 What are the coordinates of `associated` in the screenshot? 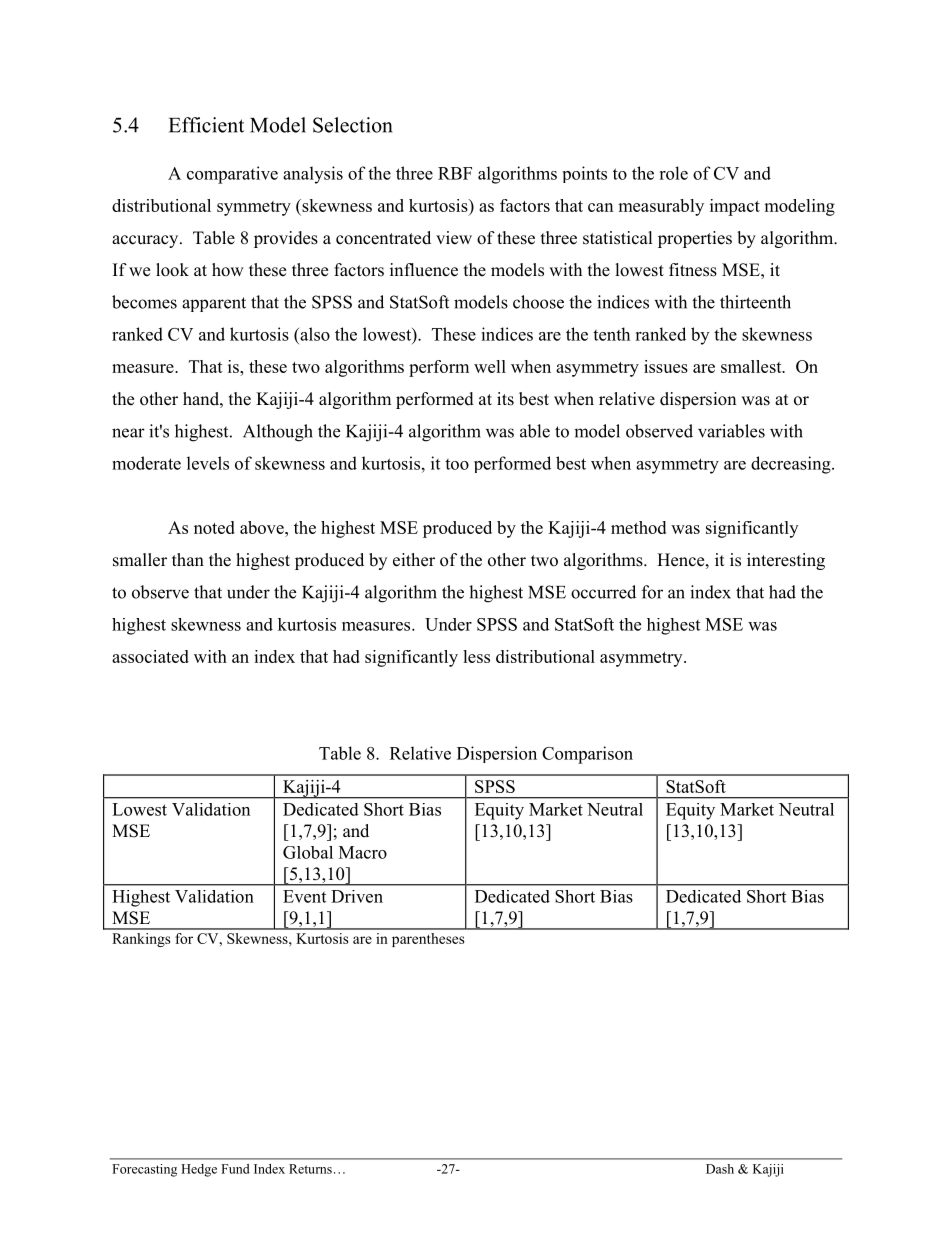 It's located at (150, 656).
